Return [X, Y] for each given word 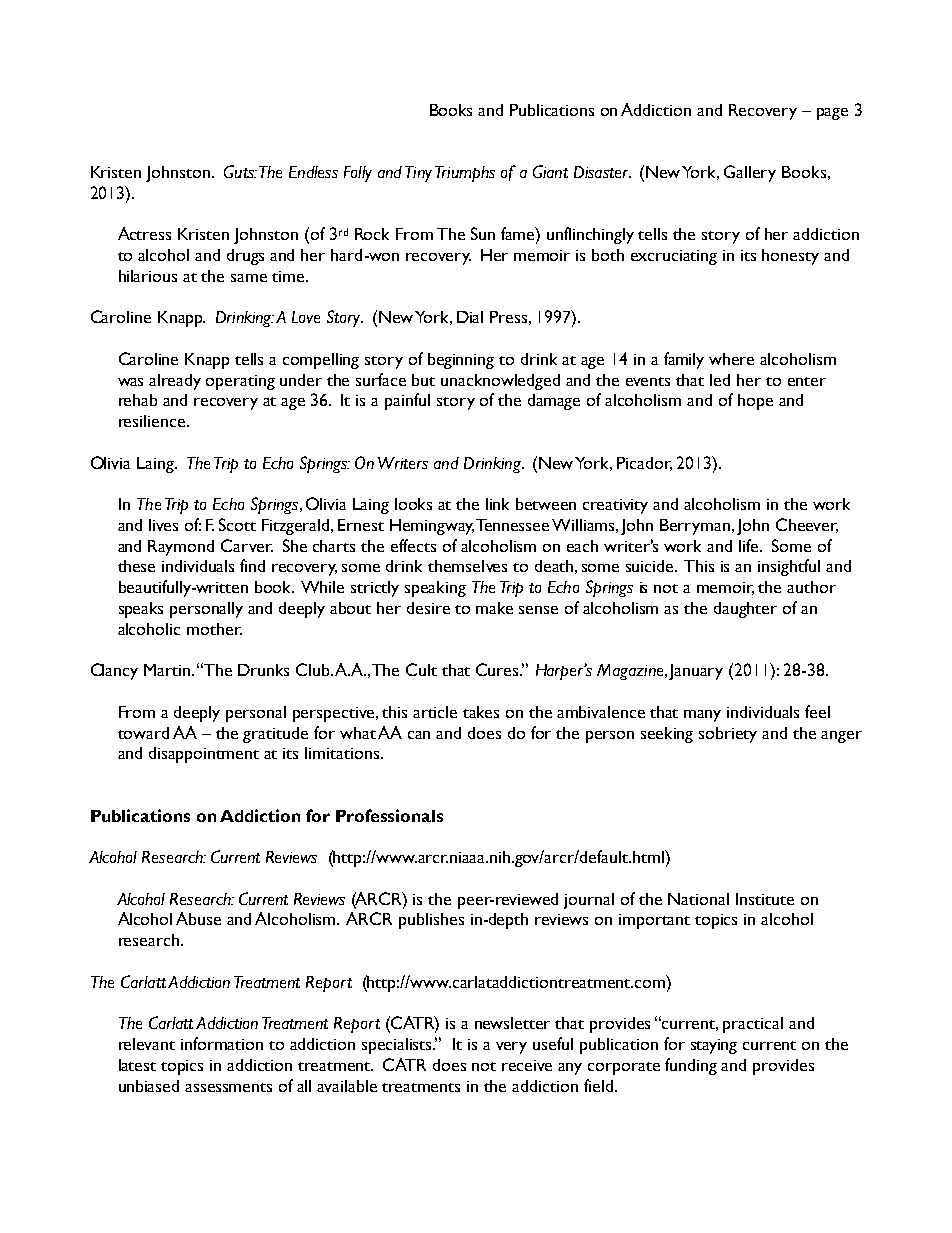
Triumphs [465, 174]
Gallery [750, 173]
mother [214, 629]
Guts [240, 171]
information [222, 1043]
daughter [745, 610]
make [494, 608]
